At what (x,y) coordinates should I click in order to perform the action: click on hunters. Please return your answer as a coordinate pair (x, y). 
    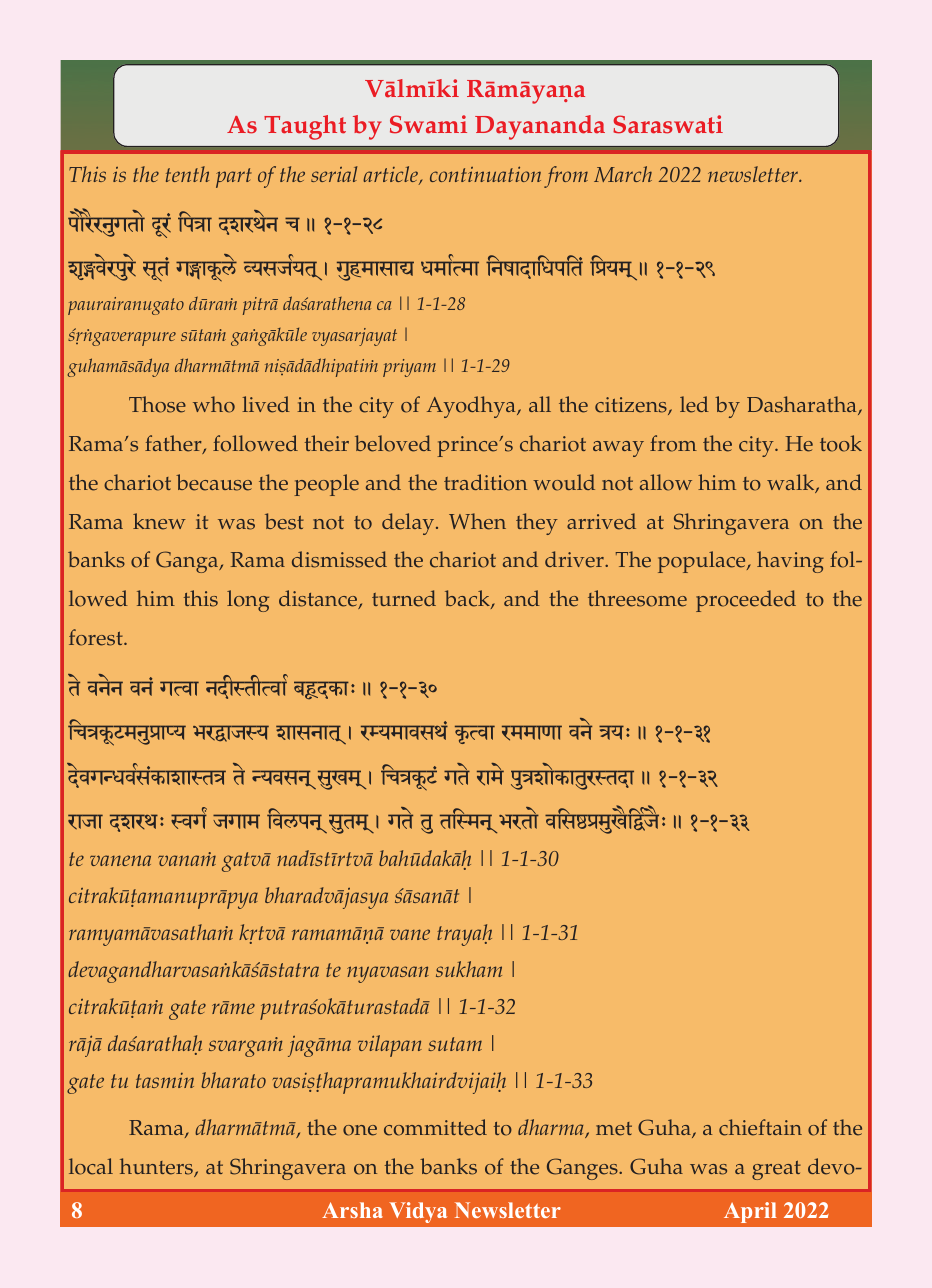
    Looking at the image, I should click on (157, 1167).
